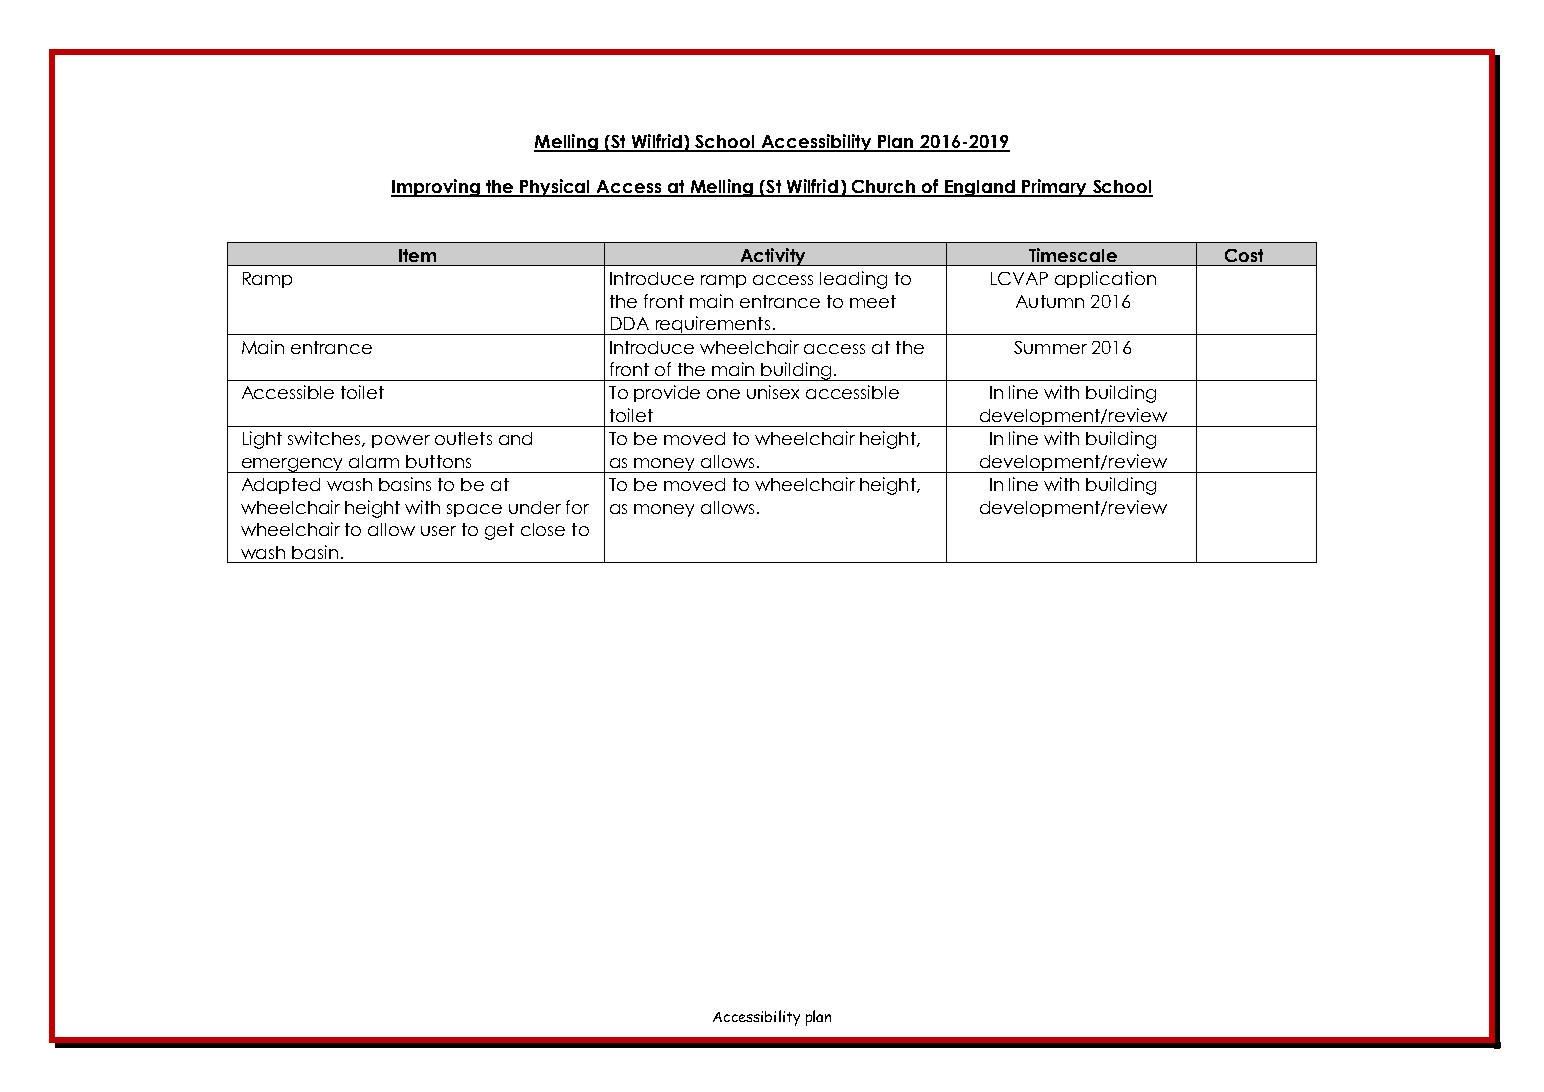  What do you see at coordinates (577, 507) in the screenshot?
I see `for` at bounding box center [577, 507].
